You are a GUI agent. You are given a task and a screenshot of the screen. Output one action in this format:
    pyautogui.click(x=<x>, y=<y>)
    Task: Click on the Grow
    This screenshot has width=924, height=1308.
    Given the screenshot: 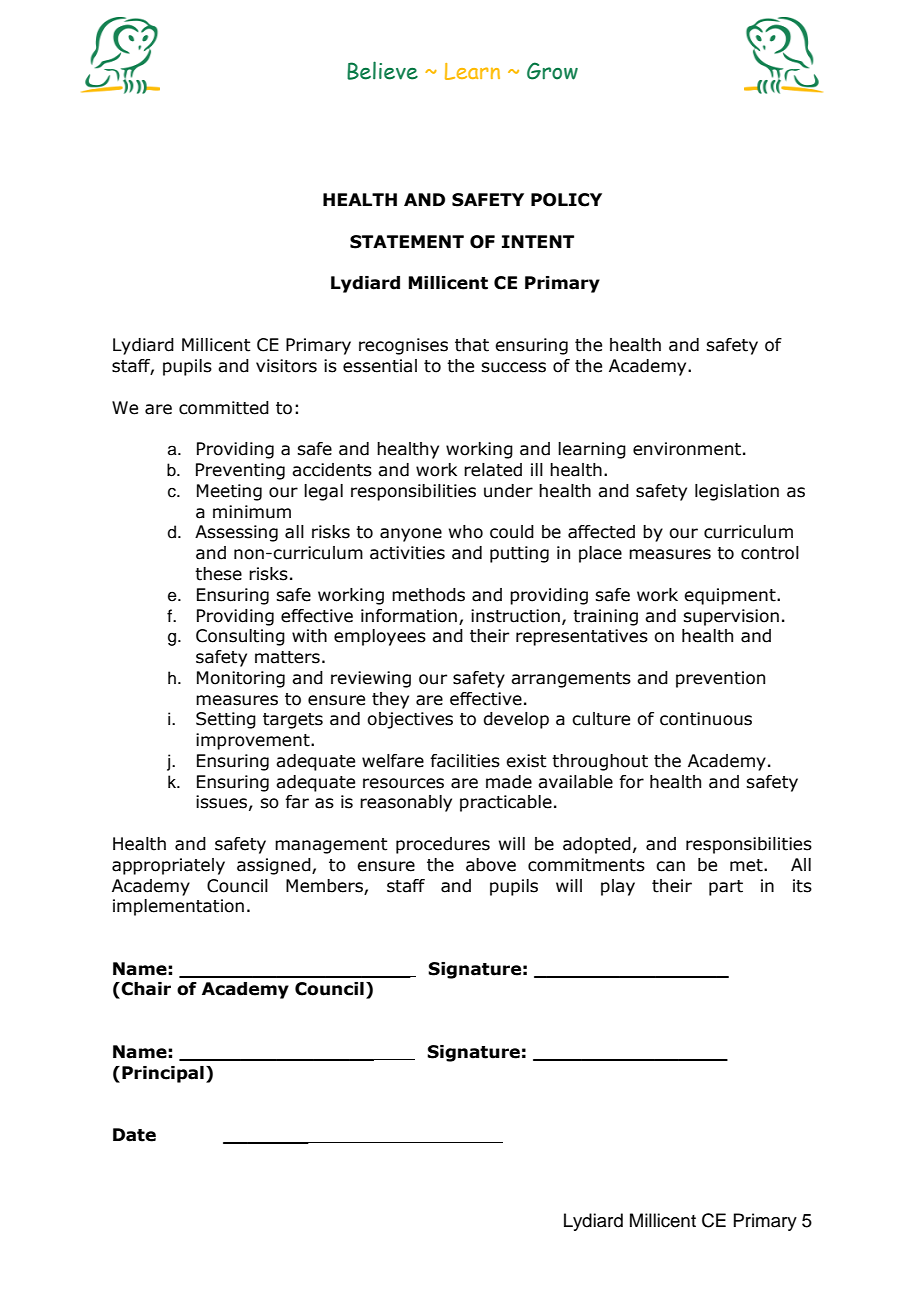 What is the action you would take?
    pyautogui.click(x=552, y=71)
